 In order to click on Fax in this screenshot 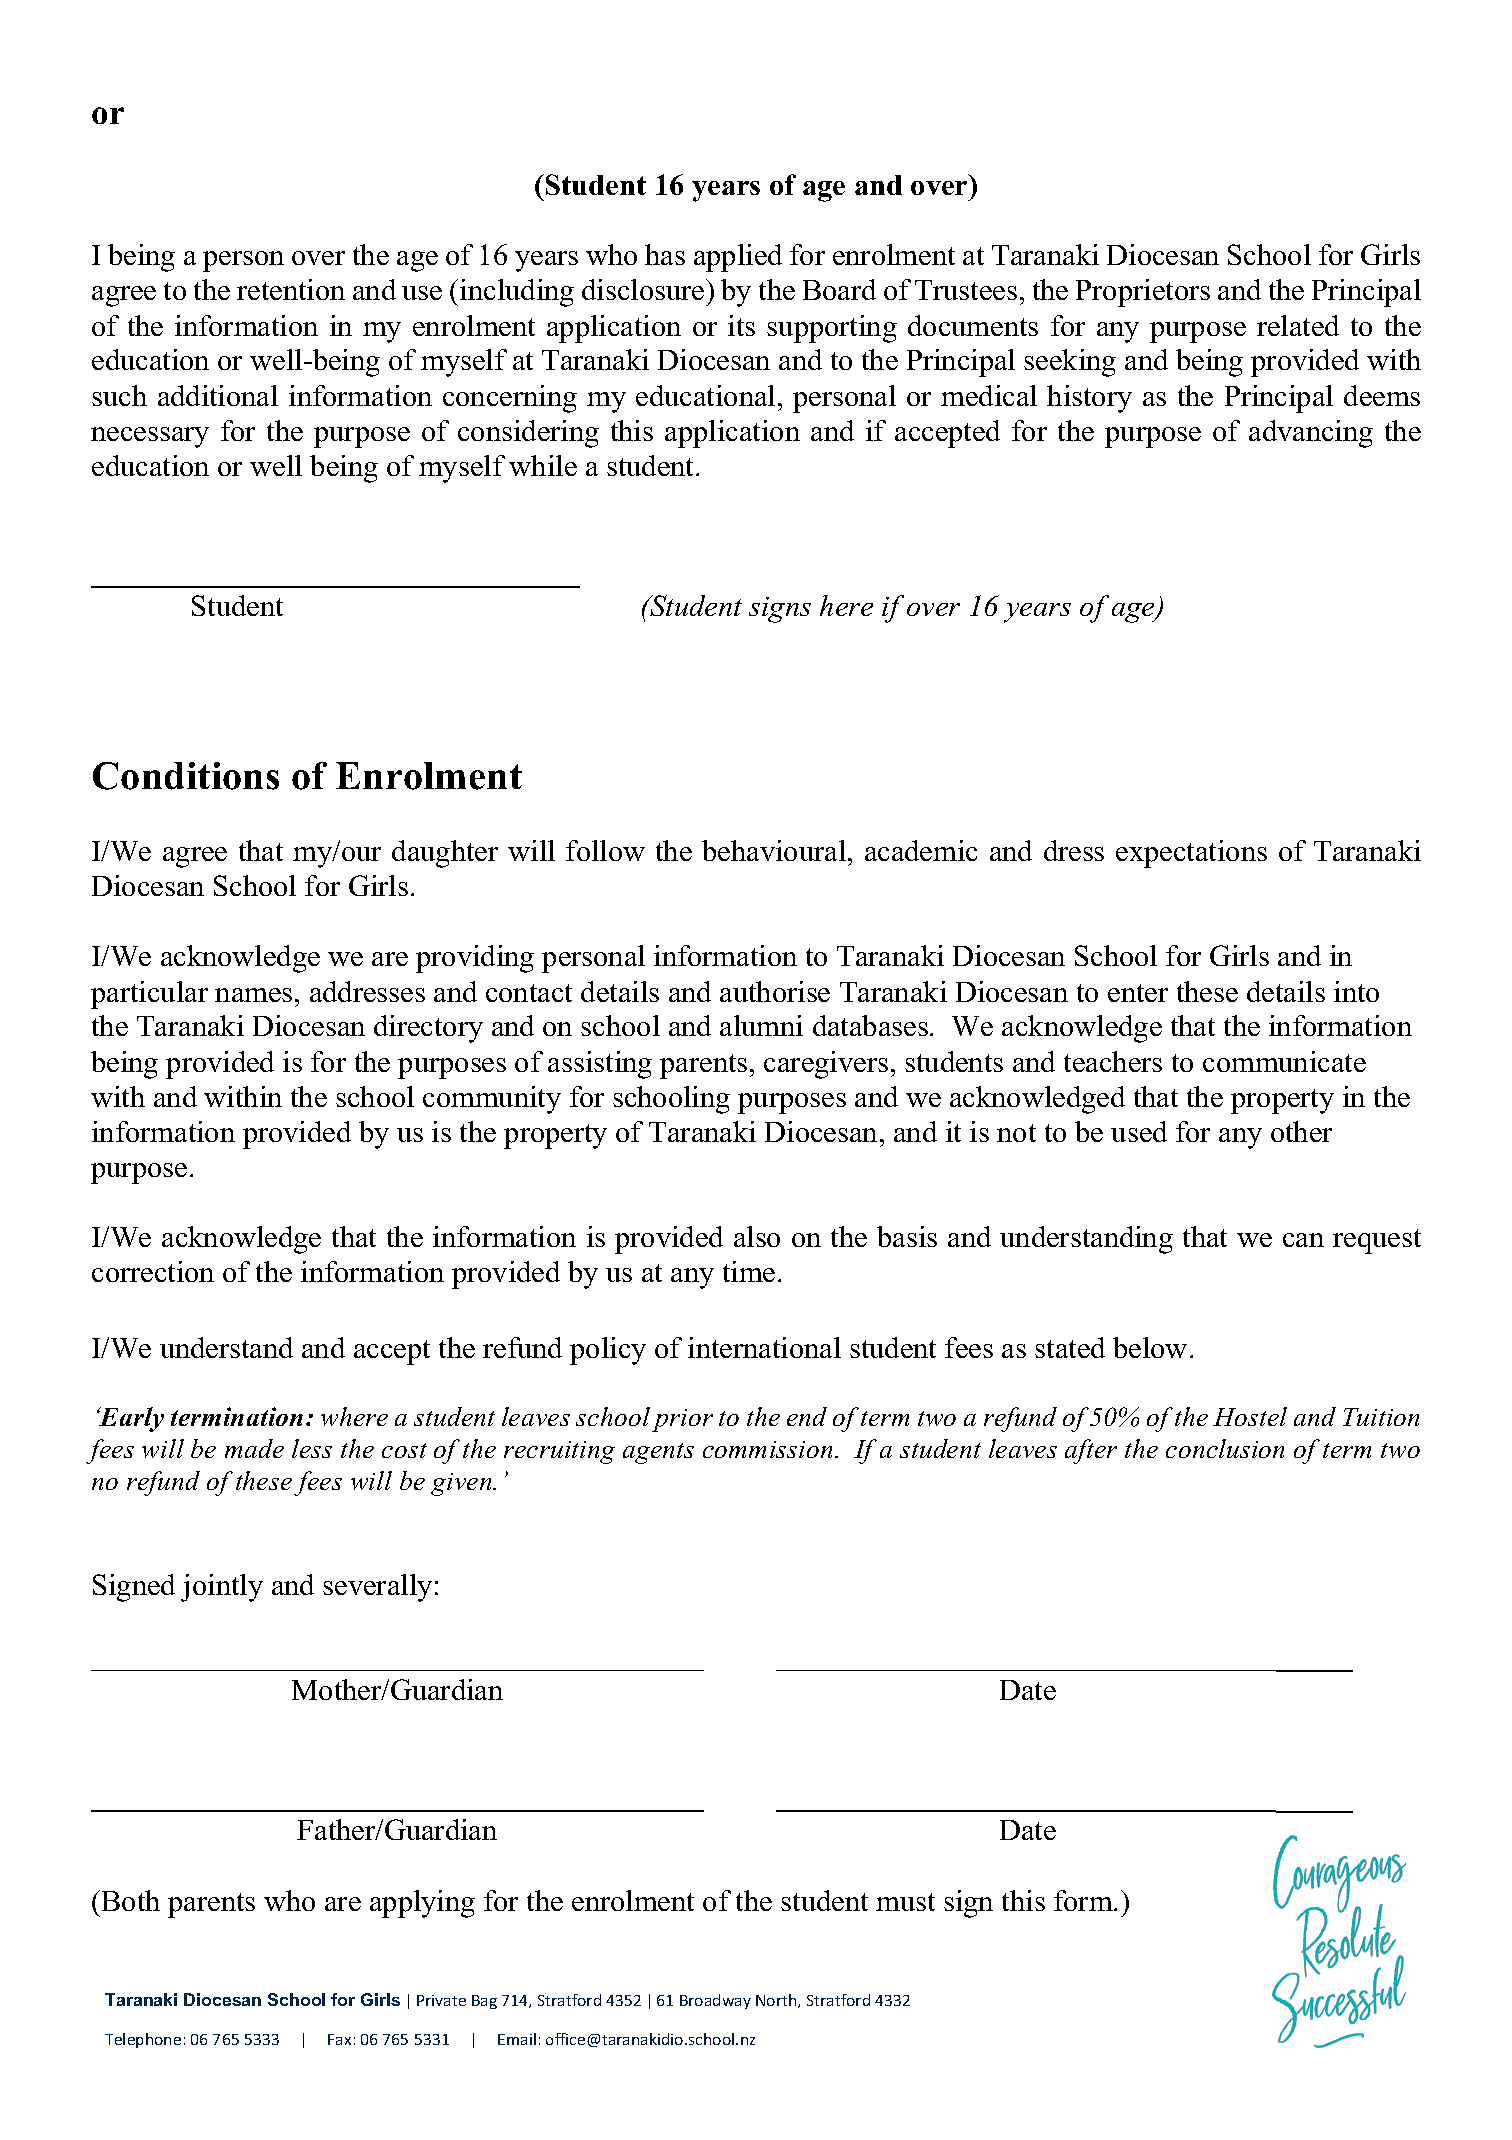, I will do `click(339, 2039)`.
